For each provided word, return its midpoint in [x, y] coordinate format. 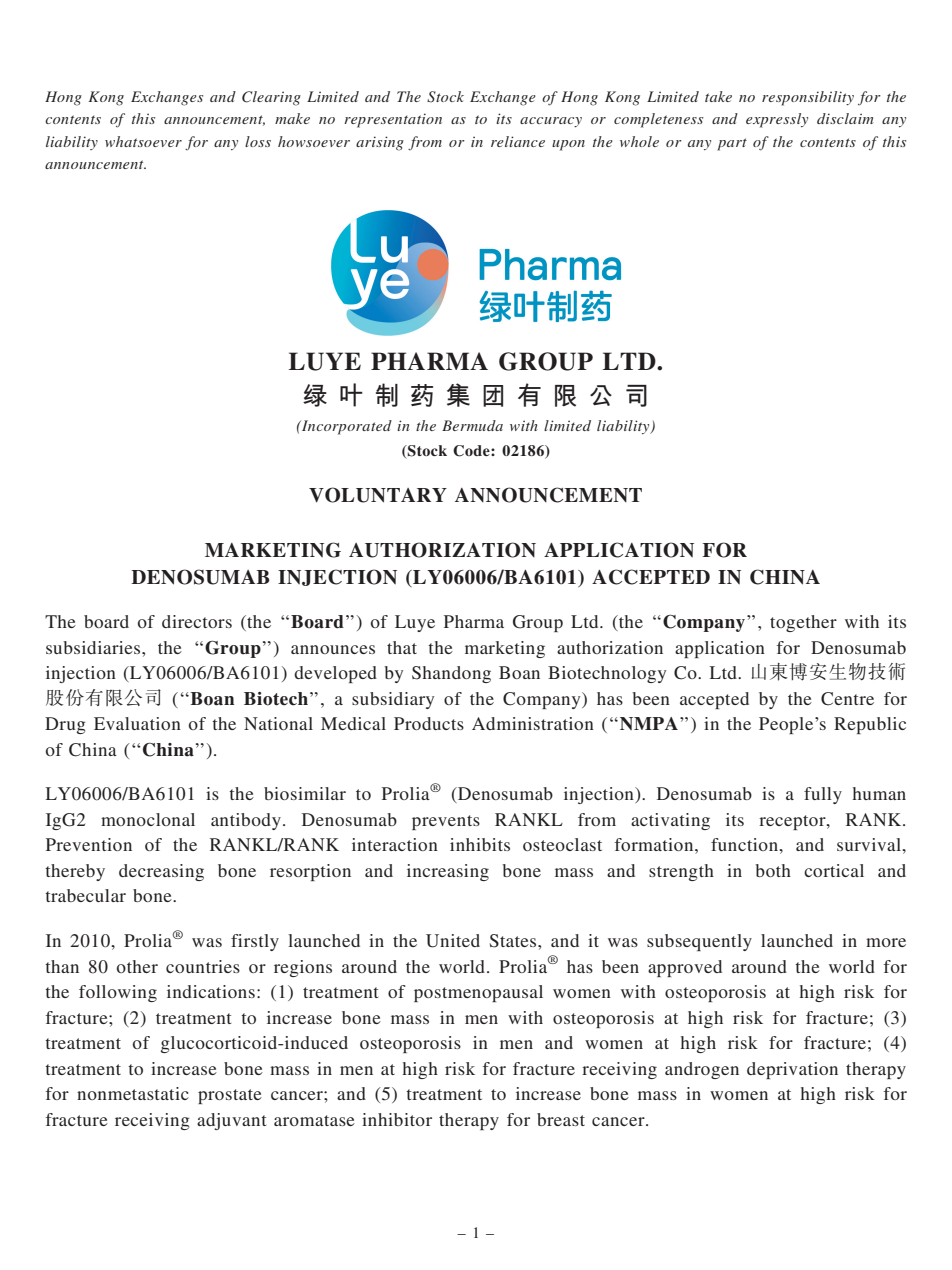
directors [197, 621]
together [803, 623]
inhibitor [397, 1119]
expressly [777, 120]
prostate [230, 1096]
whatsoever [143, 141]
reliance [518, 141]
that [402, 647]
